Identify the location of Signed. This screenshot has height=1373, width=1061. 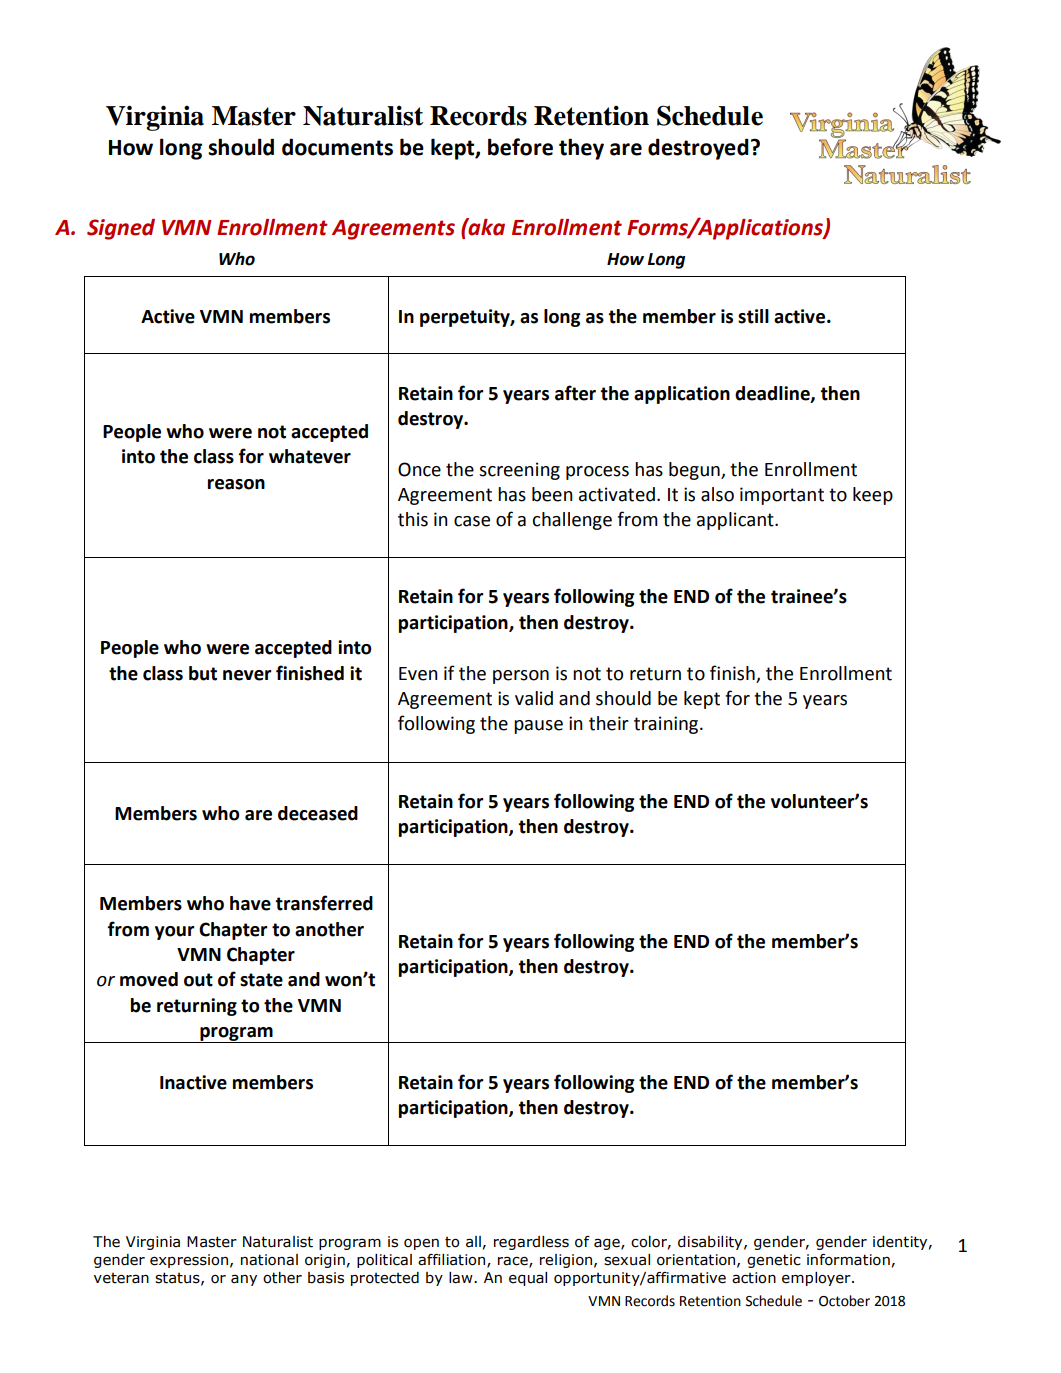
(121, 229).
